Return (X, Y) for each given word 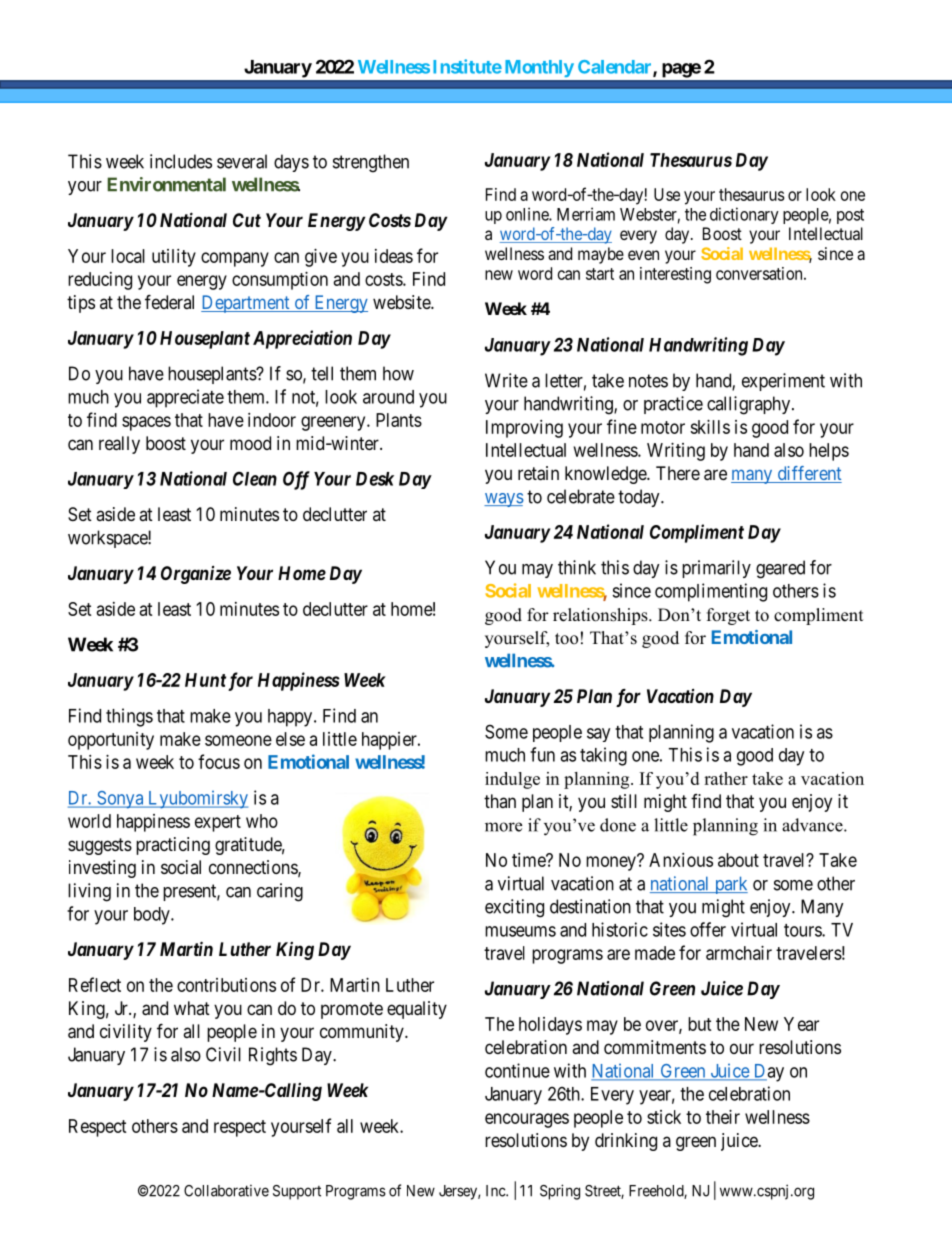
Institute (467, 66)
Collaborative (226, 1191)
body (153, 916)
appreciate (185, 398)
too (566, 639)
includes (181, 161)
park (730, 885)
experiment (783, 382)
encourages (527, 1120)
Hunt (205, 680)
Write (506, 380)
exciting (514, 908)
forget (728, 616)
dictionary (744, 215)
